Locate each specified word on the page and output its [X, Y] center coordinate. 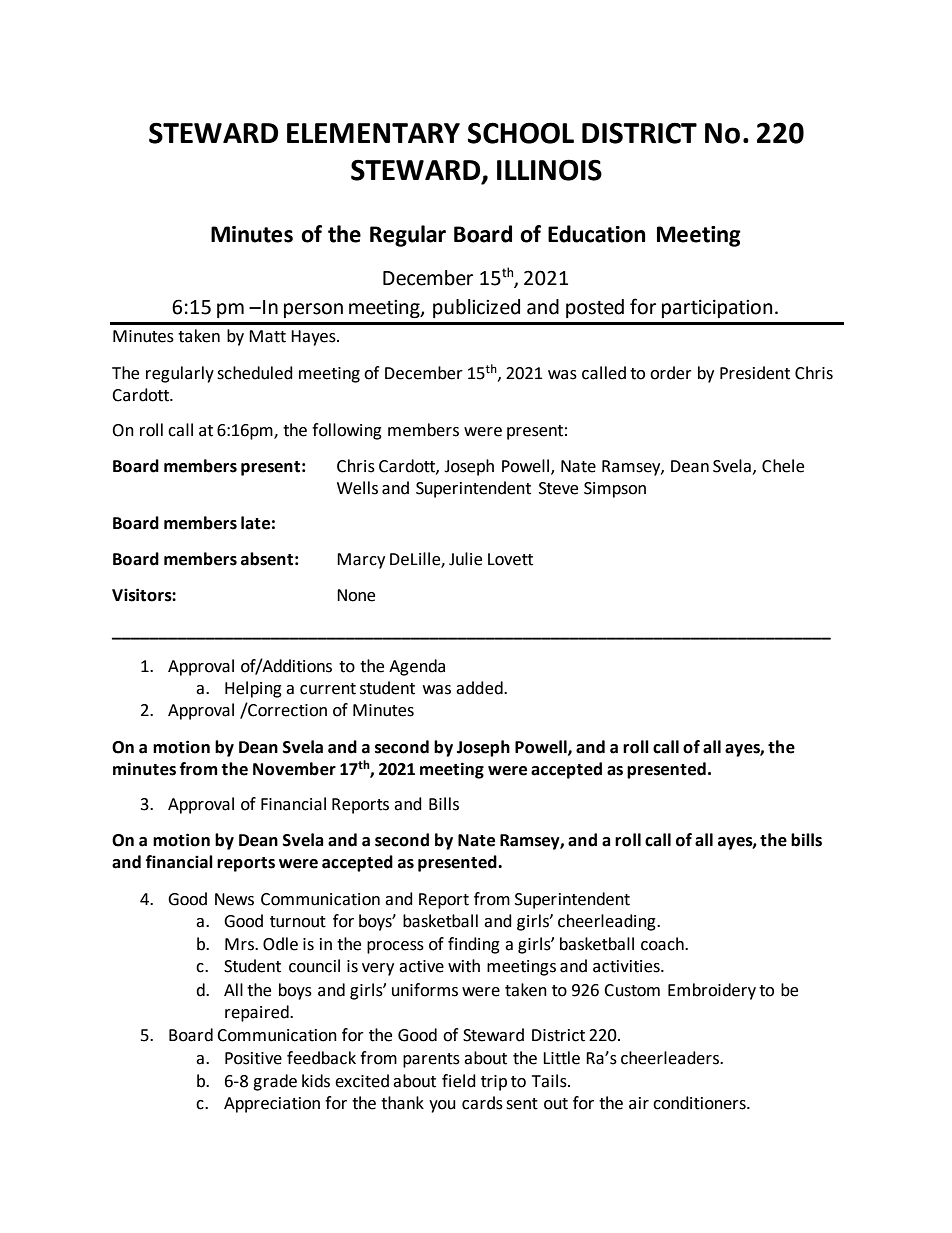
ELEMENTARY [373, 133]
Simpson [615, 490]
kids [316, 1081]
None [356, 595]
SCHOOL [521, 133]
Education [596, 234]
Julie [465, 559]
